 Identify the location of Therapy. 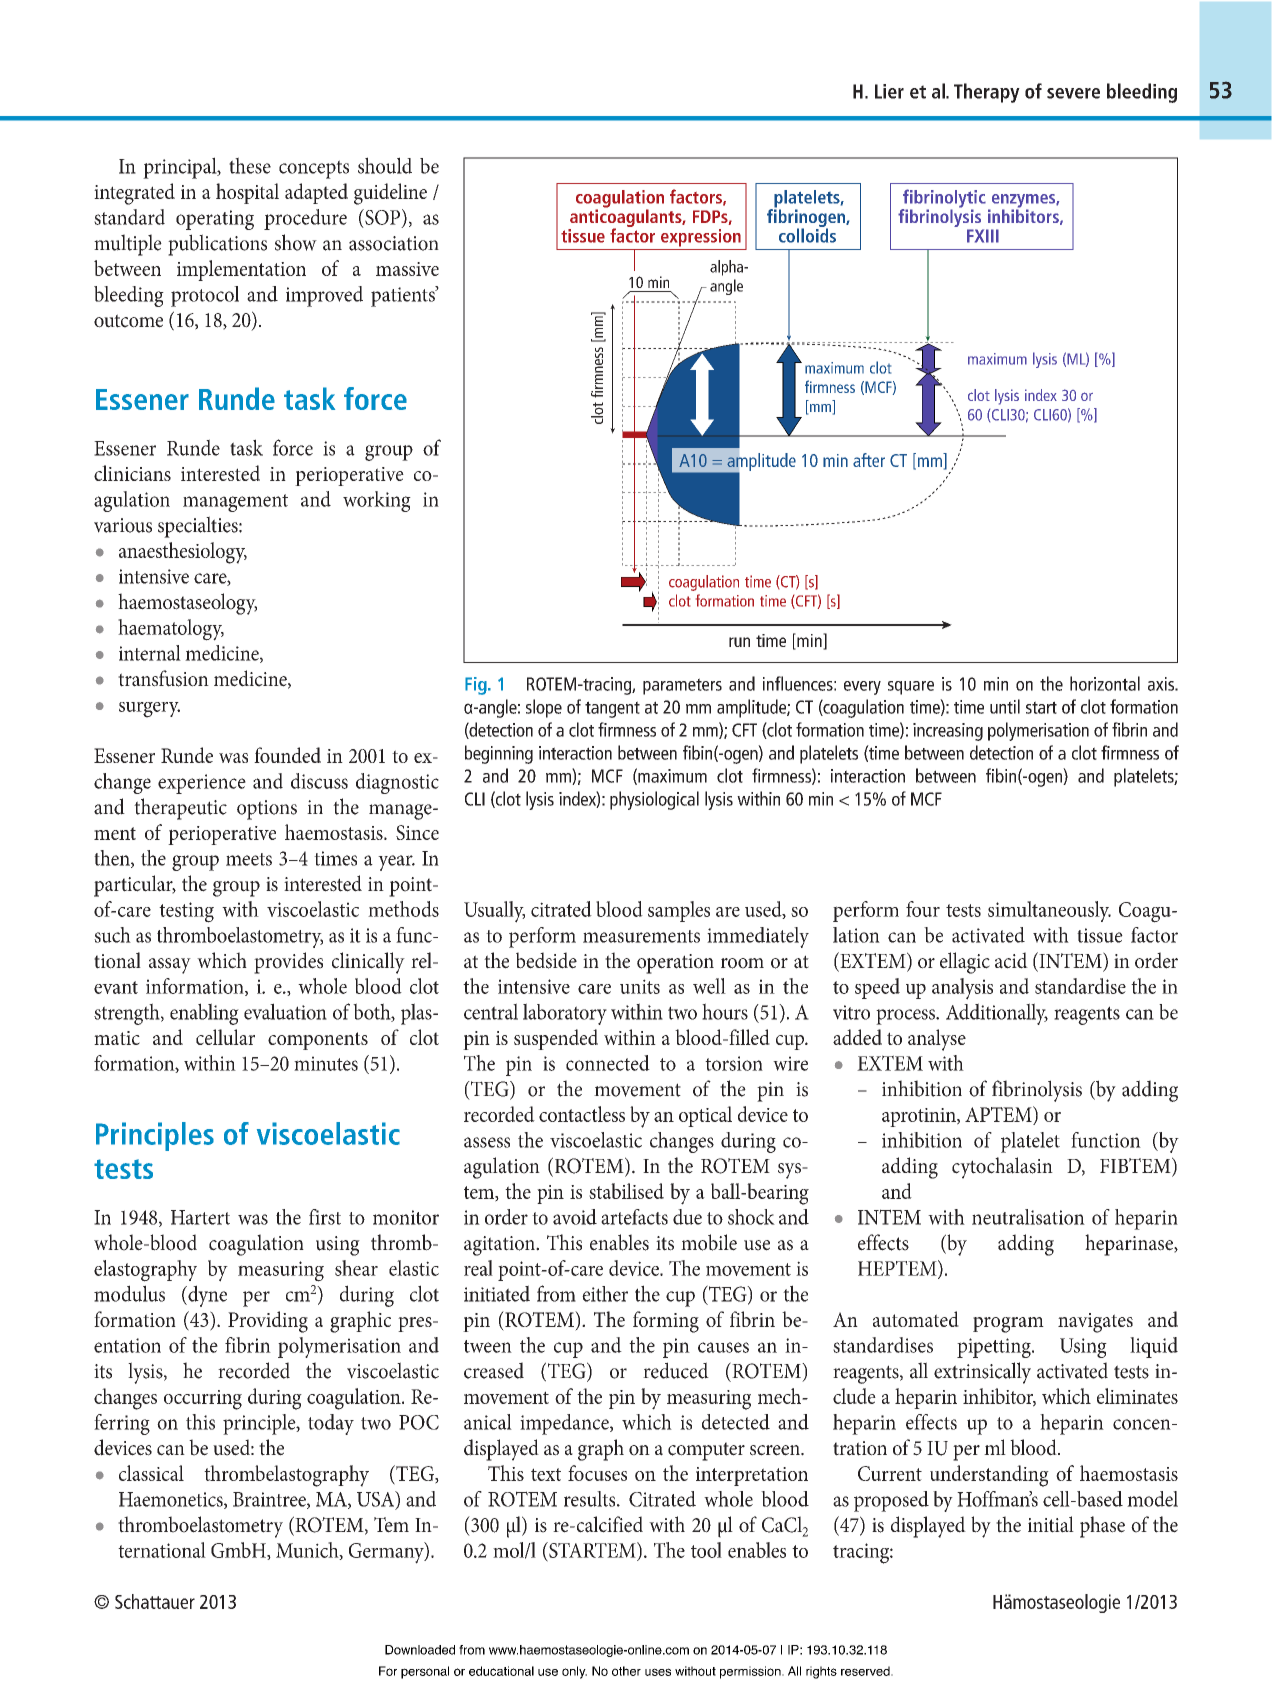
(987, 93).
